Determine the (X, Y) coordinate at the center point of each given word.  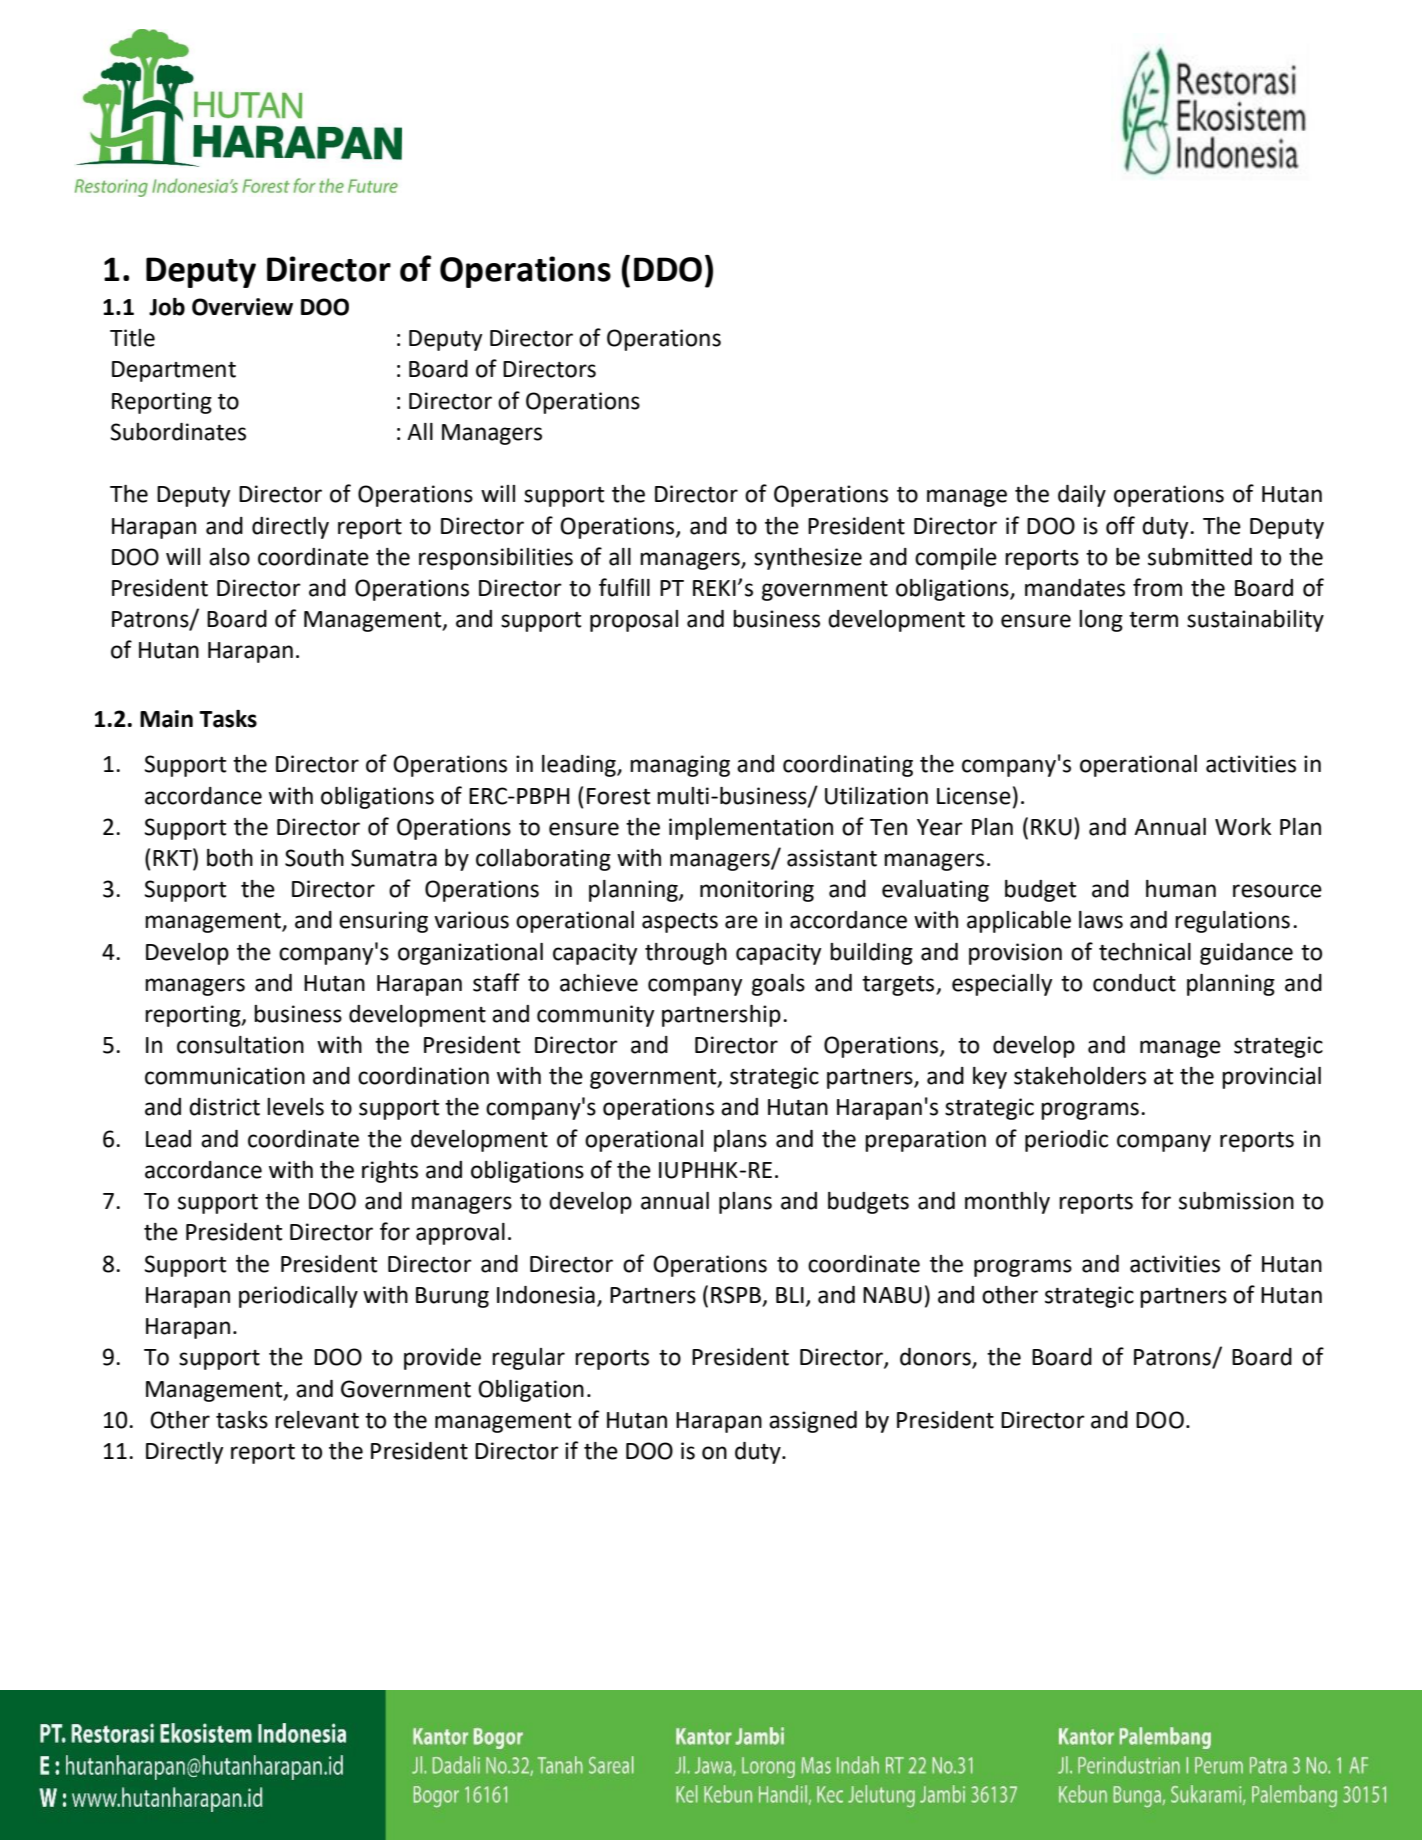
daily (1082, 496)
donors (936, 1358)
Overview (242, 307)
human (1181, 889)
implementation (751, 829)
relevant (317, 1420)
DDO (668, 269)
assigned (813, 1422)
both (230, 858)
